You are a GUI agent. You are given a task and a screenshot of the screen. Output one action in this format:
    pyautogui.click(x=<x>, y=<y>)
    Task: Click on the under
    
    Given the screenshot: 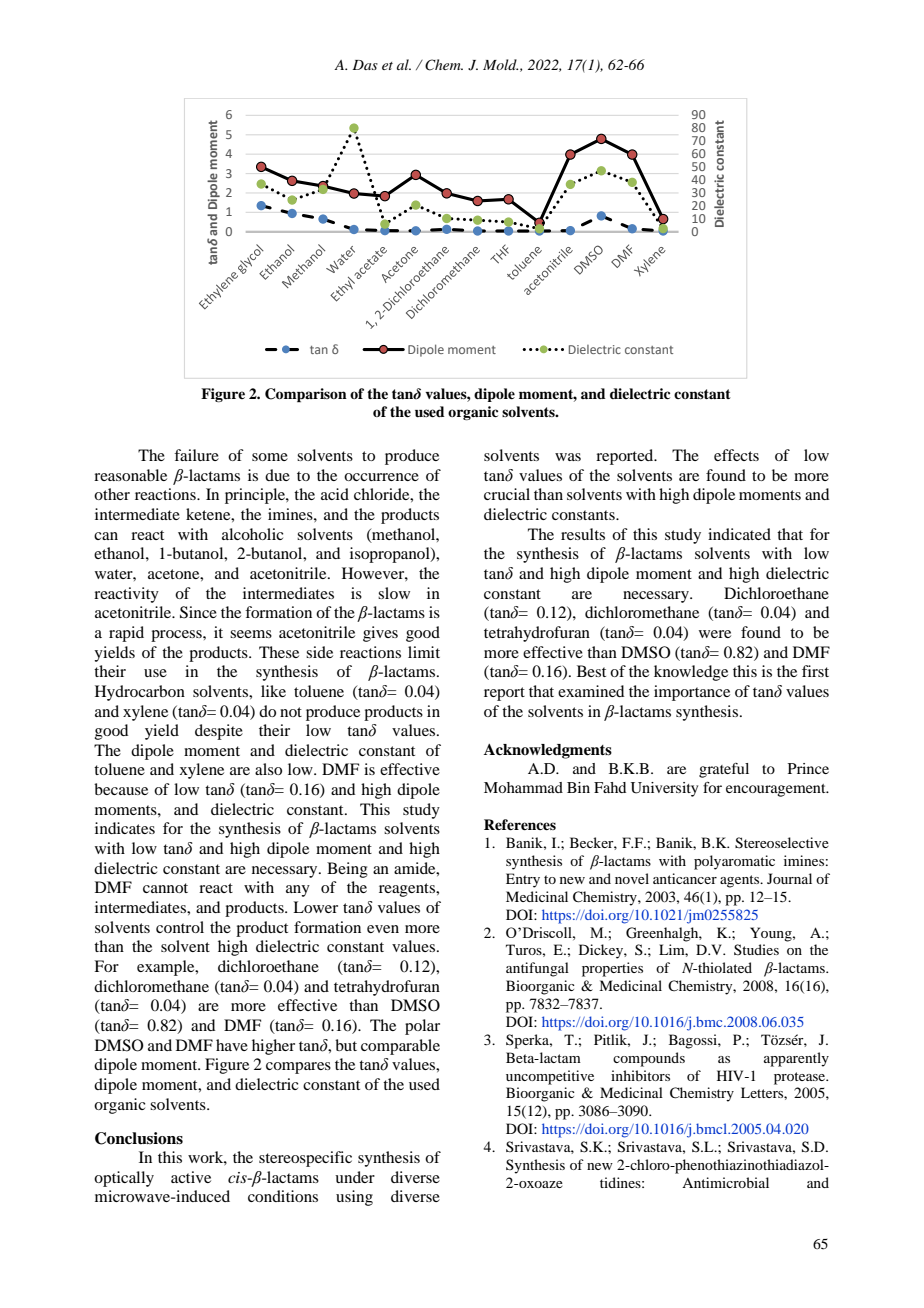 What is the action you would take?
    pyautogui.click(x=355, y=1177)
